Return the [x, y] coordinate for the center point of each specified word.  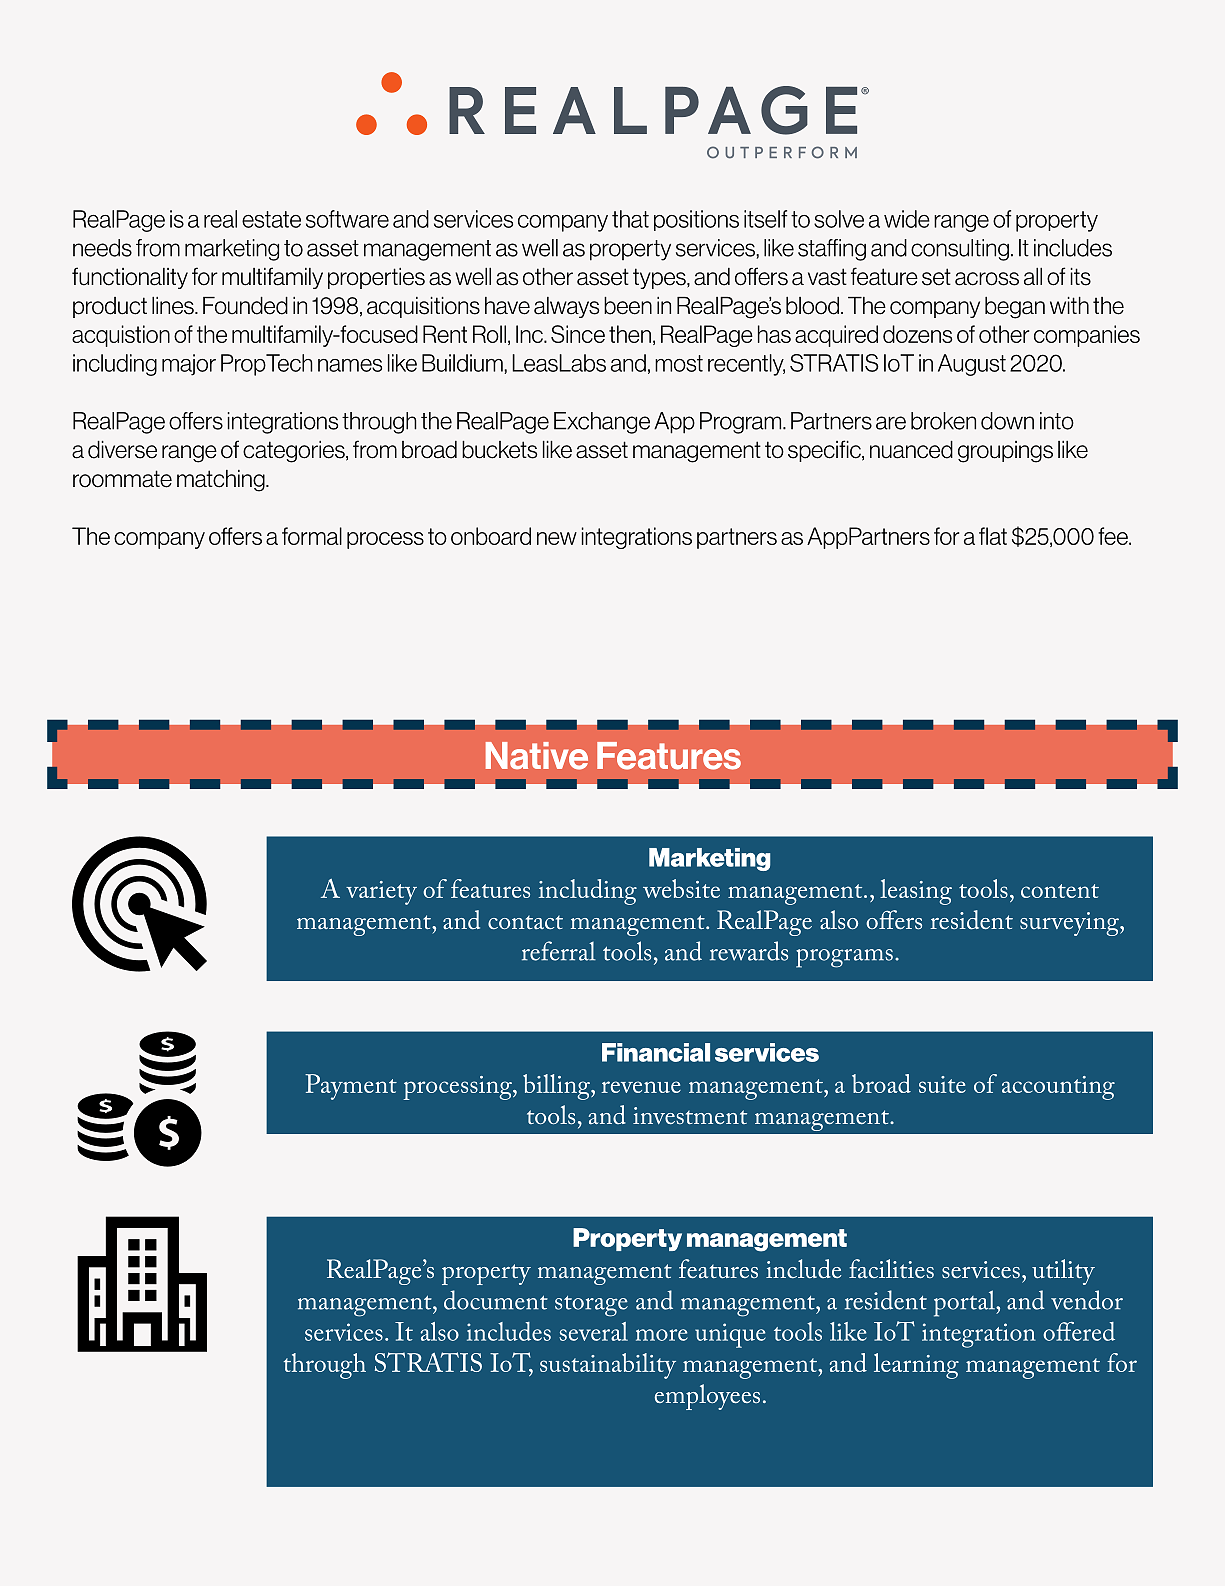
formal [312, 536]
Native [537, 756]
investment [690, 1115]
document [496, 1300]
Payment [351, 1087]
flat [993, 536]
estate [271, 219]
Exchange [602, 423]
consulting [960, 250]
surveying [1070, 924]
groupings [1005, 452]
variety [381, 893]
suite [942, 1084]
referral [559, 951]
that [630, 219]
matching [222, 481]
